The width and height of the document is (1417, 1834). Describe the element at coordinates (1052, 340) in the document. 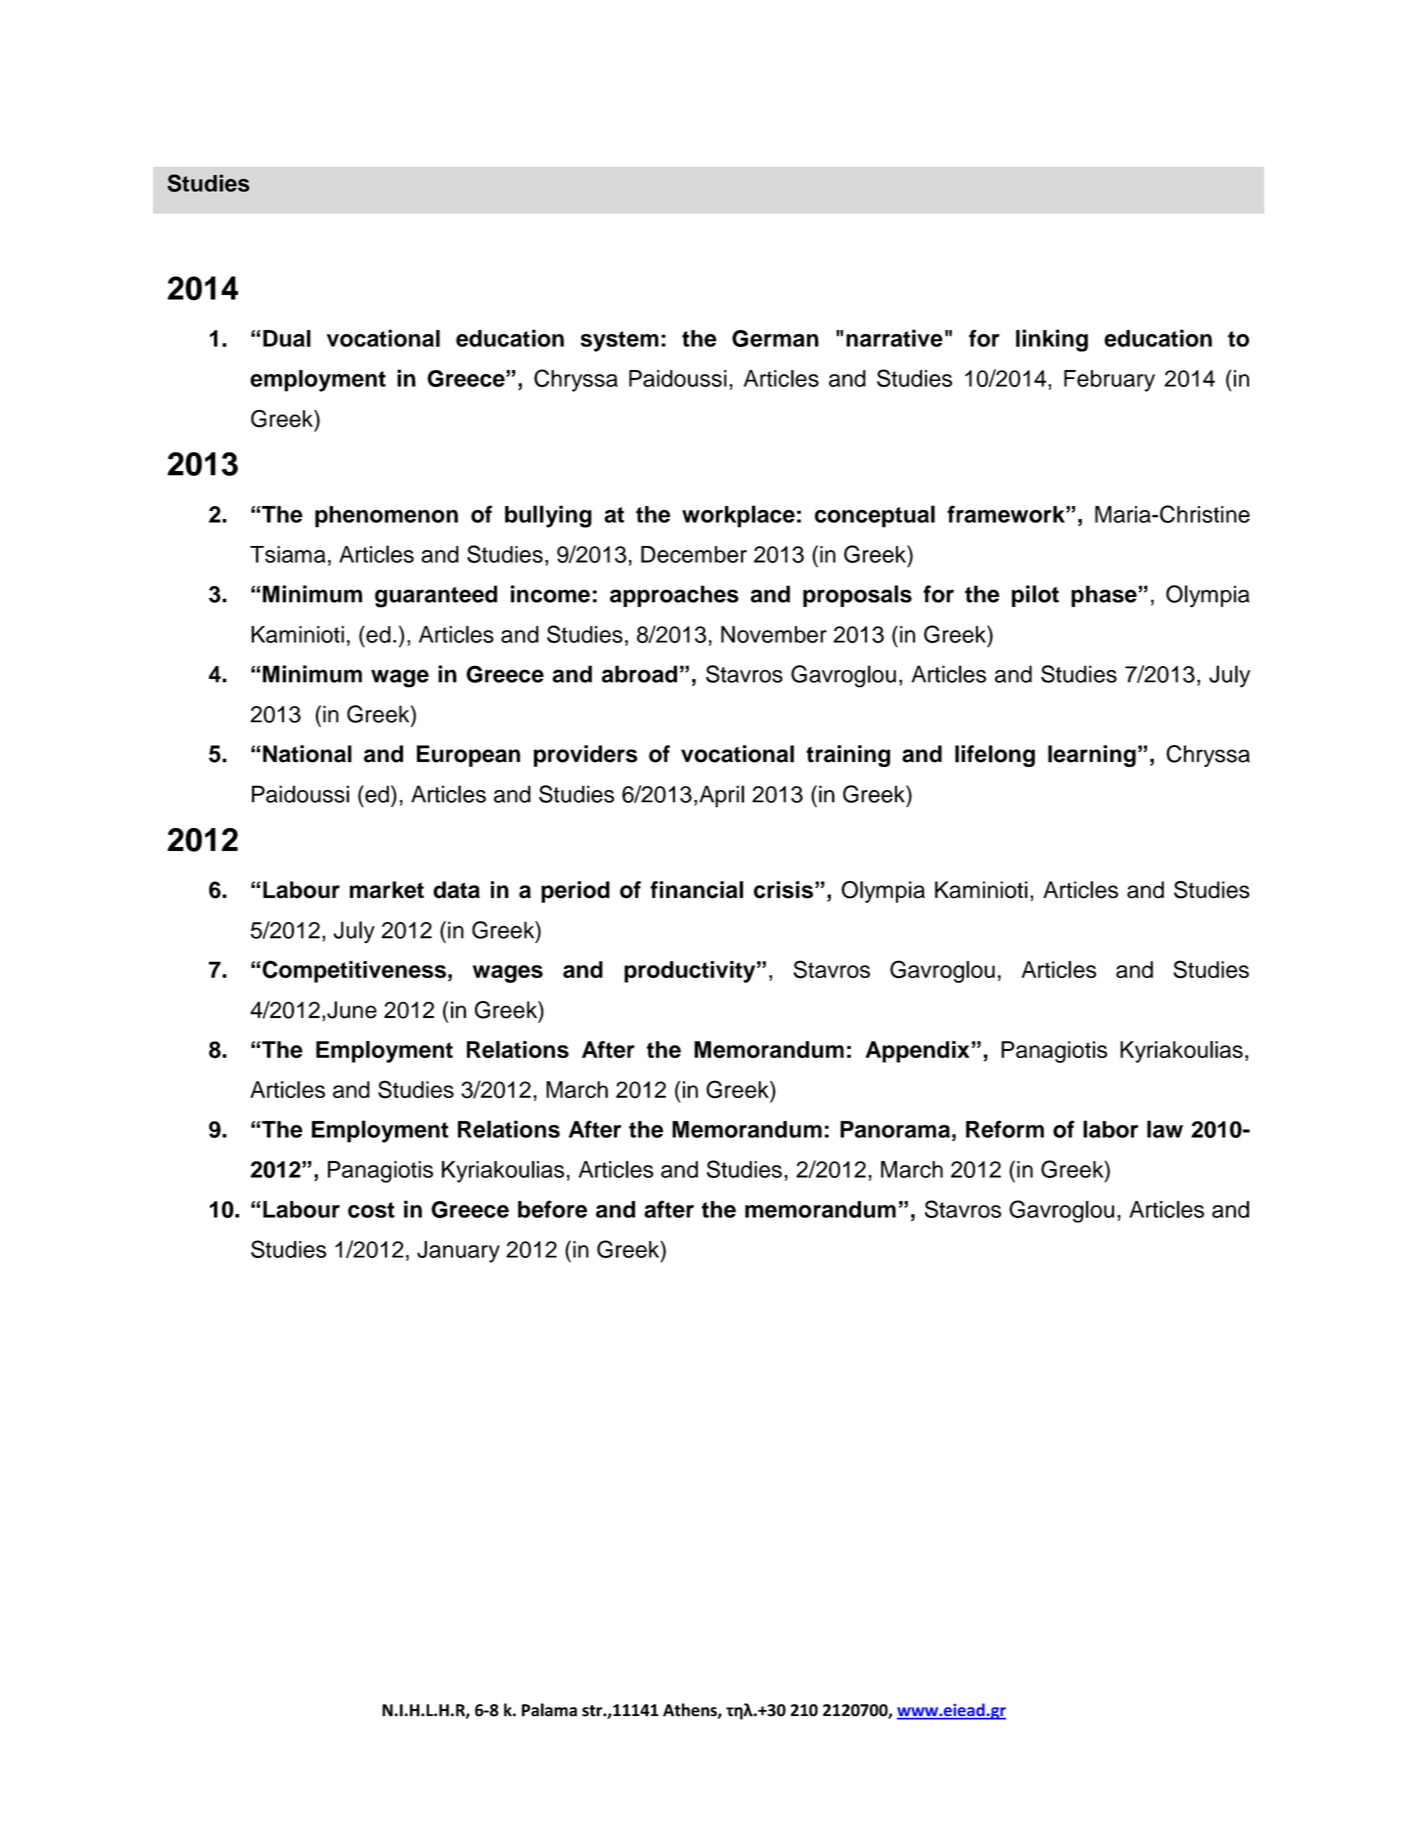

I see `linking` at that location.
